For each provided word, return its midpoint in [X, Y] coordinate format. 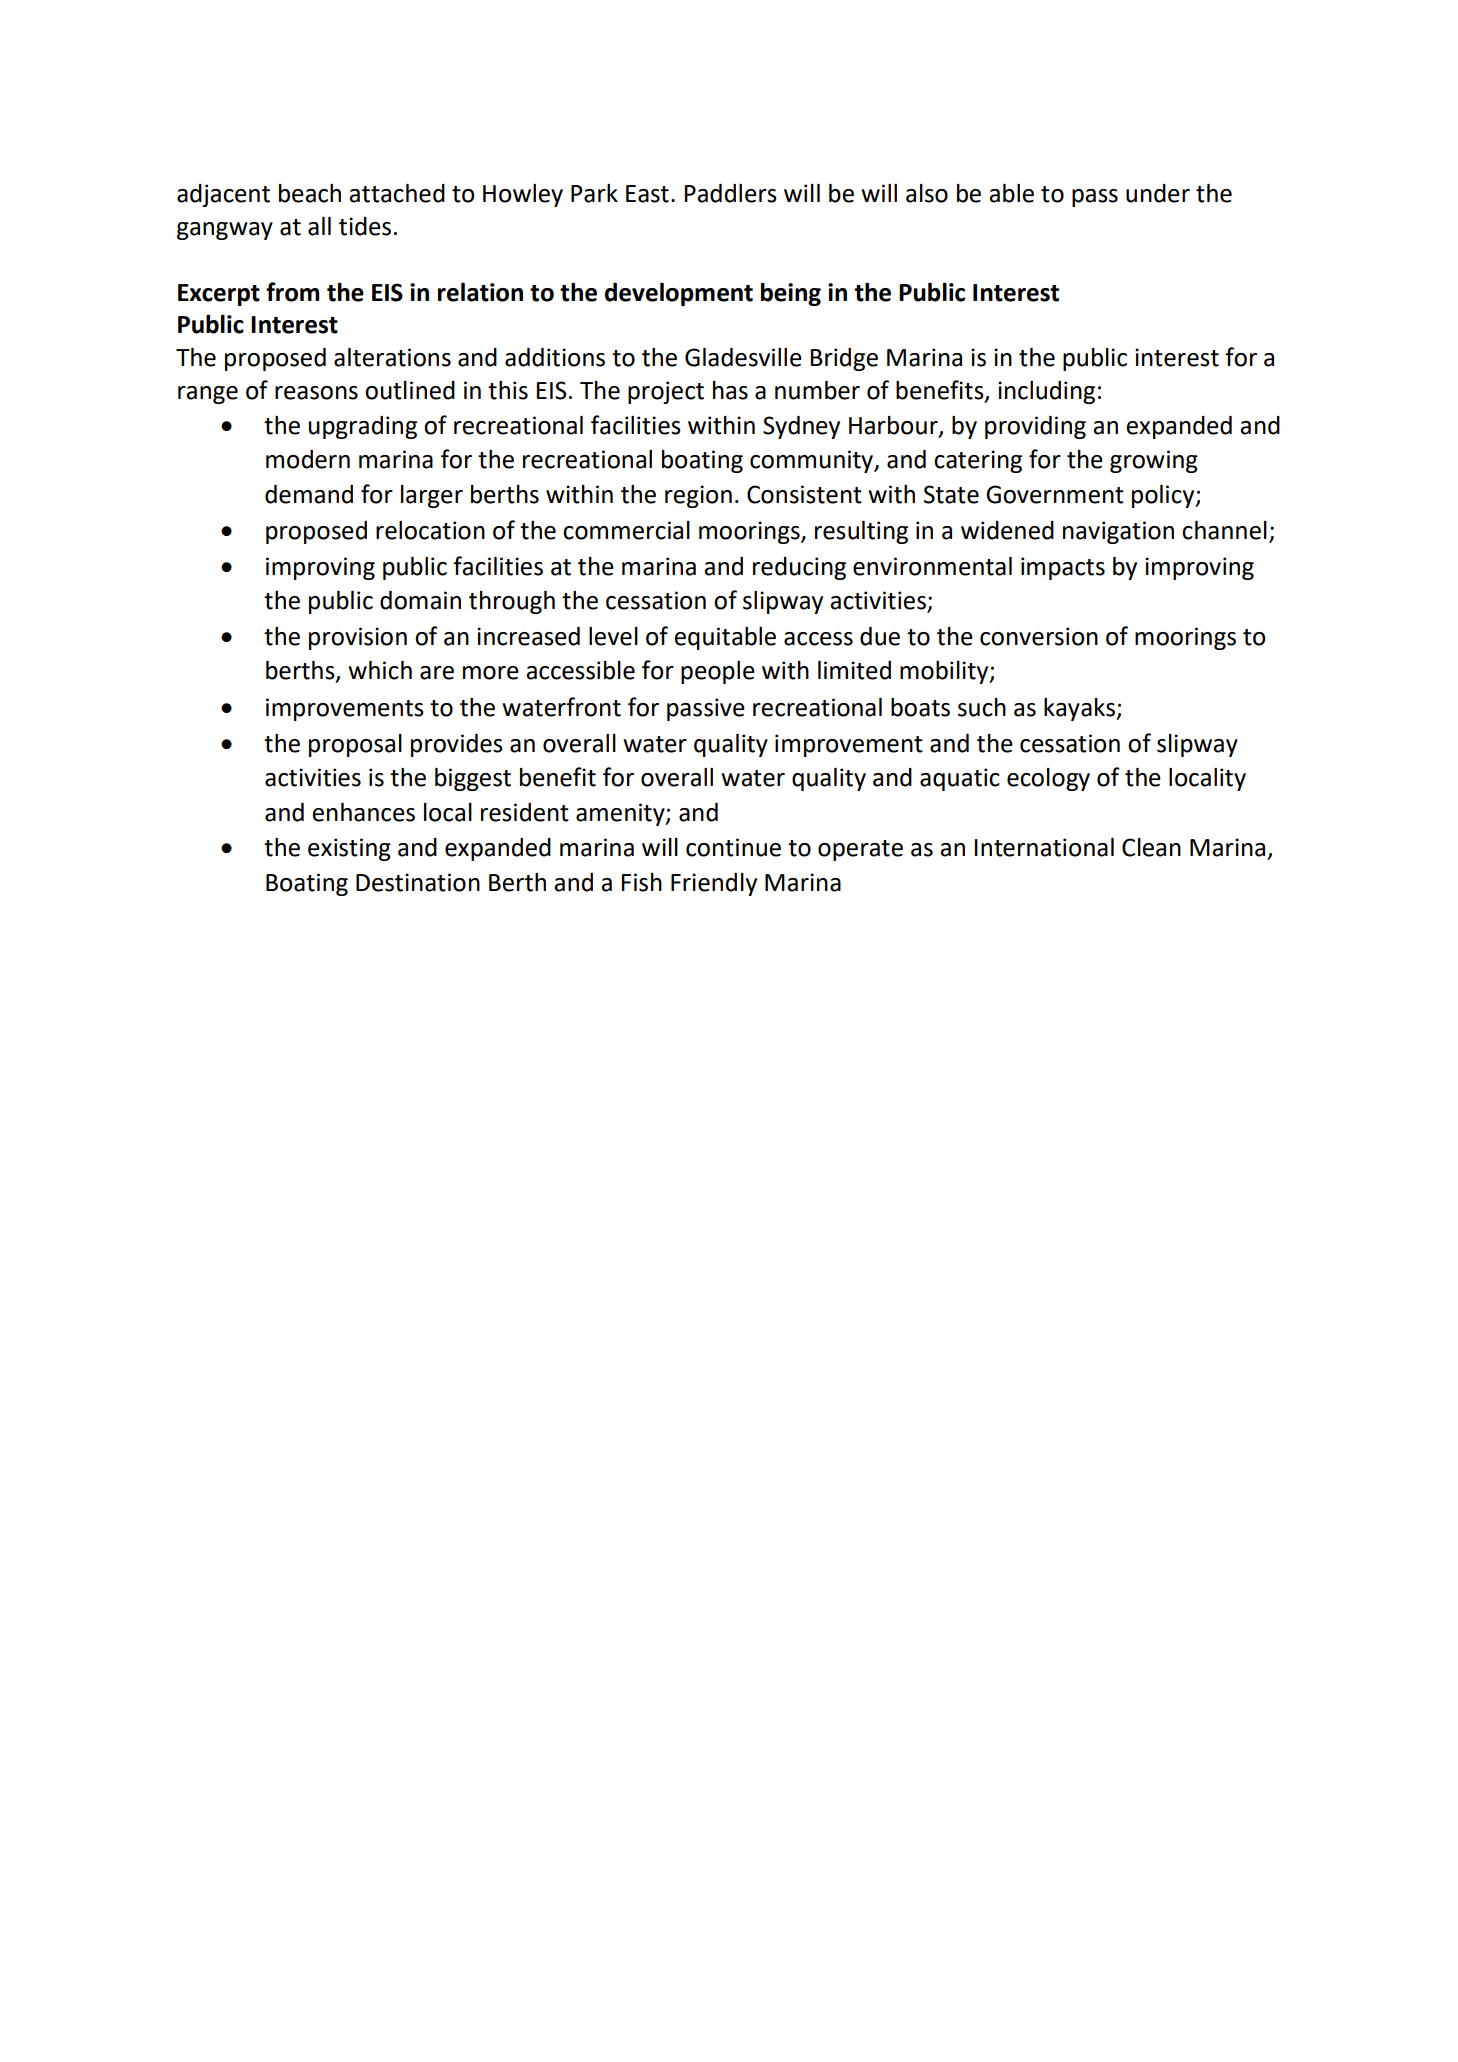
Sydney [801, 427]
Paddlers [731, 193]
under [1158, 193]
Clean [1151, 847]
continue [733, 847]
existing [349, 849]
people [718, 672]
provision [358, 638]
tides [365, 226]
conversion [1039, 636]
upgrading [363, 427]
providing [1035, 427]
